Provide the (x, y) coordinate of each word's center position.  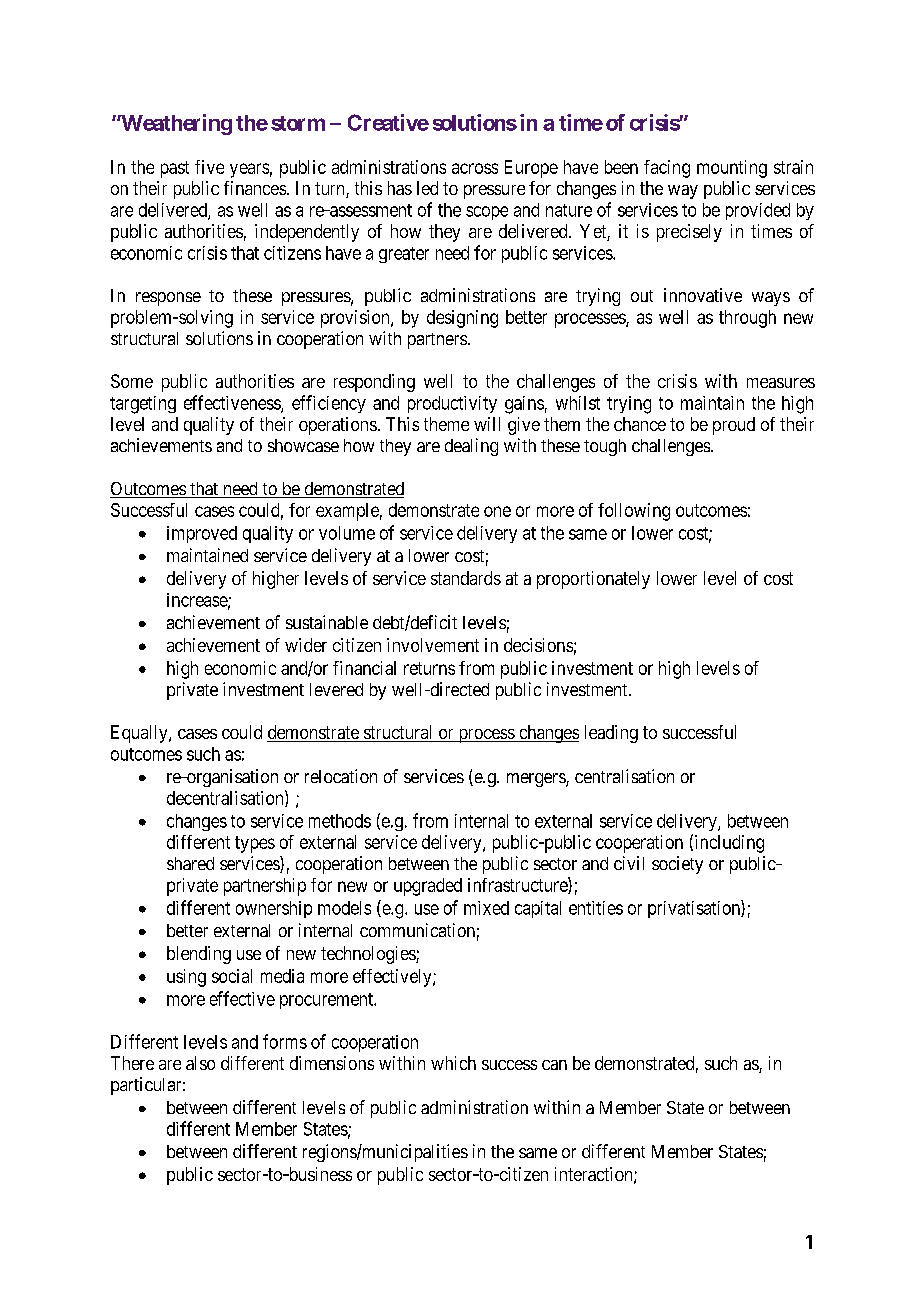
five (209, 167)
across (475, 168)
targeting (143, 405)
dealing (471, 447)
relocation (341, 776)
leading (611, 734)
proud (734, 426)
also (200, 1063)
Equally (140, 734)
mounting (732, 169)
